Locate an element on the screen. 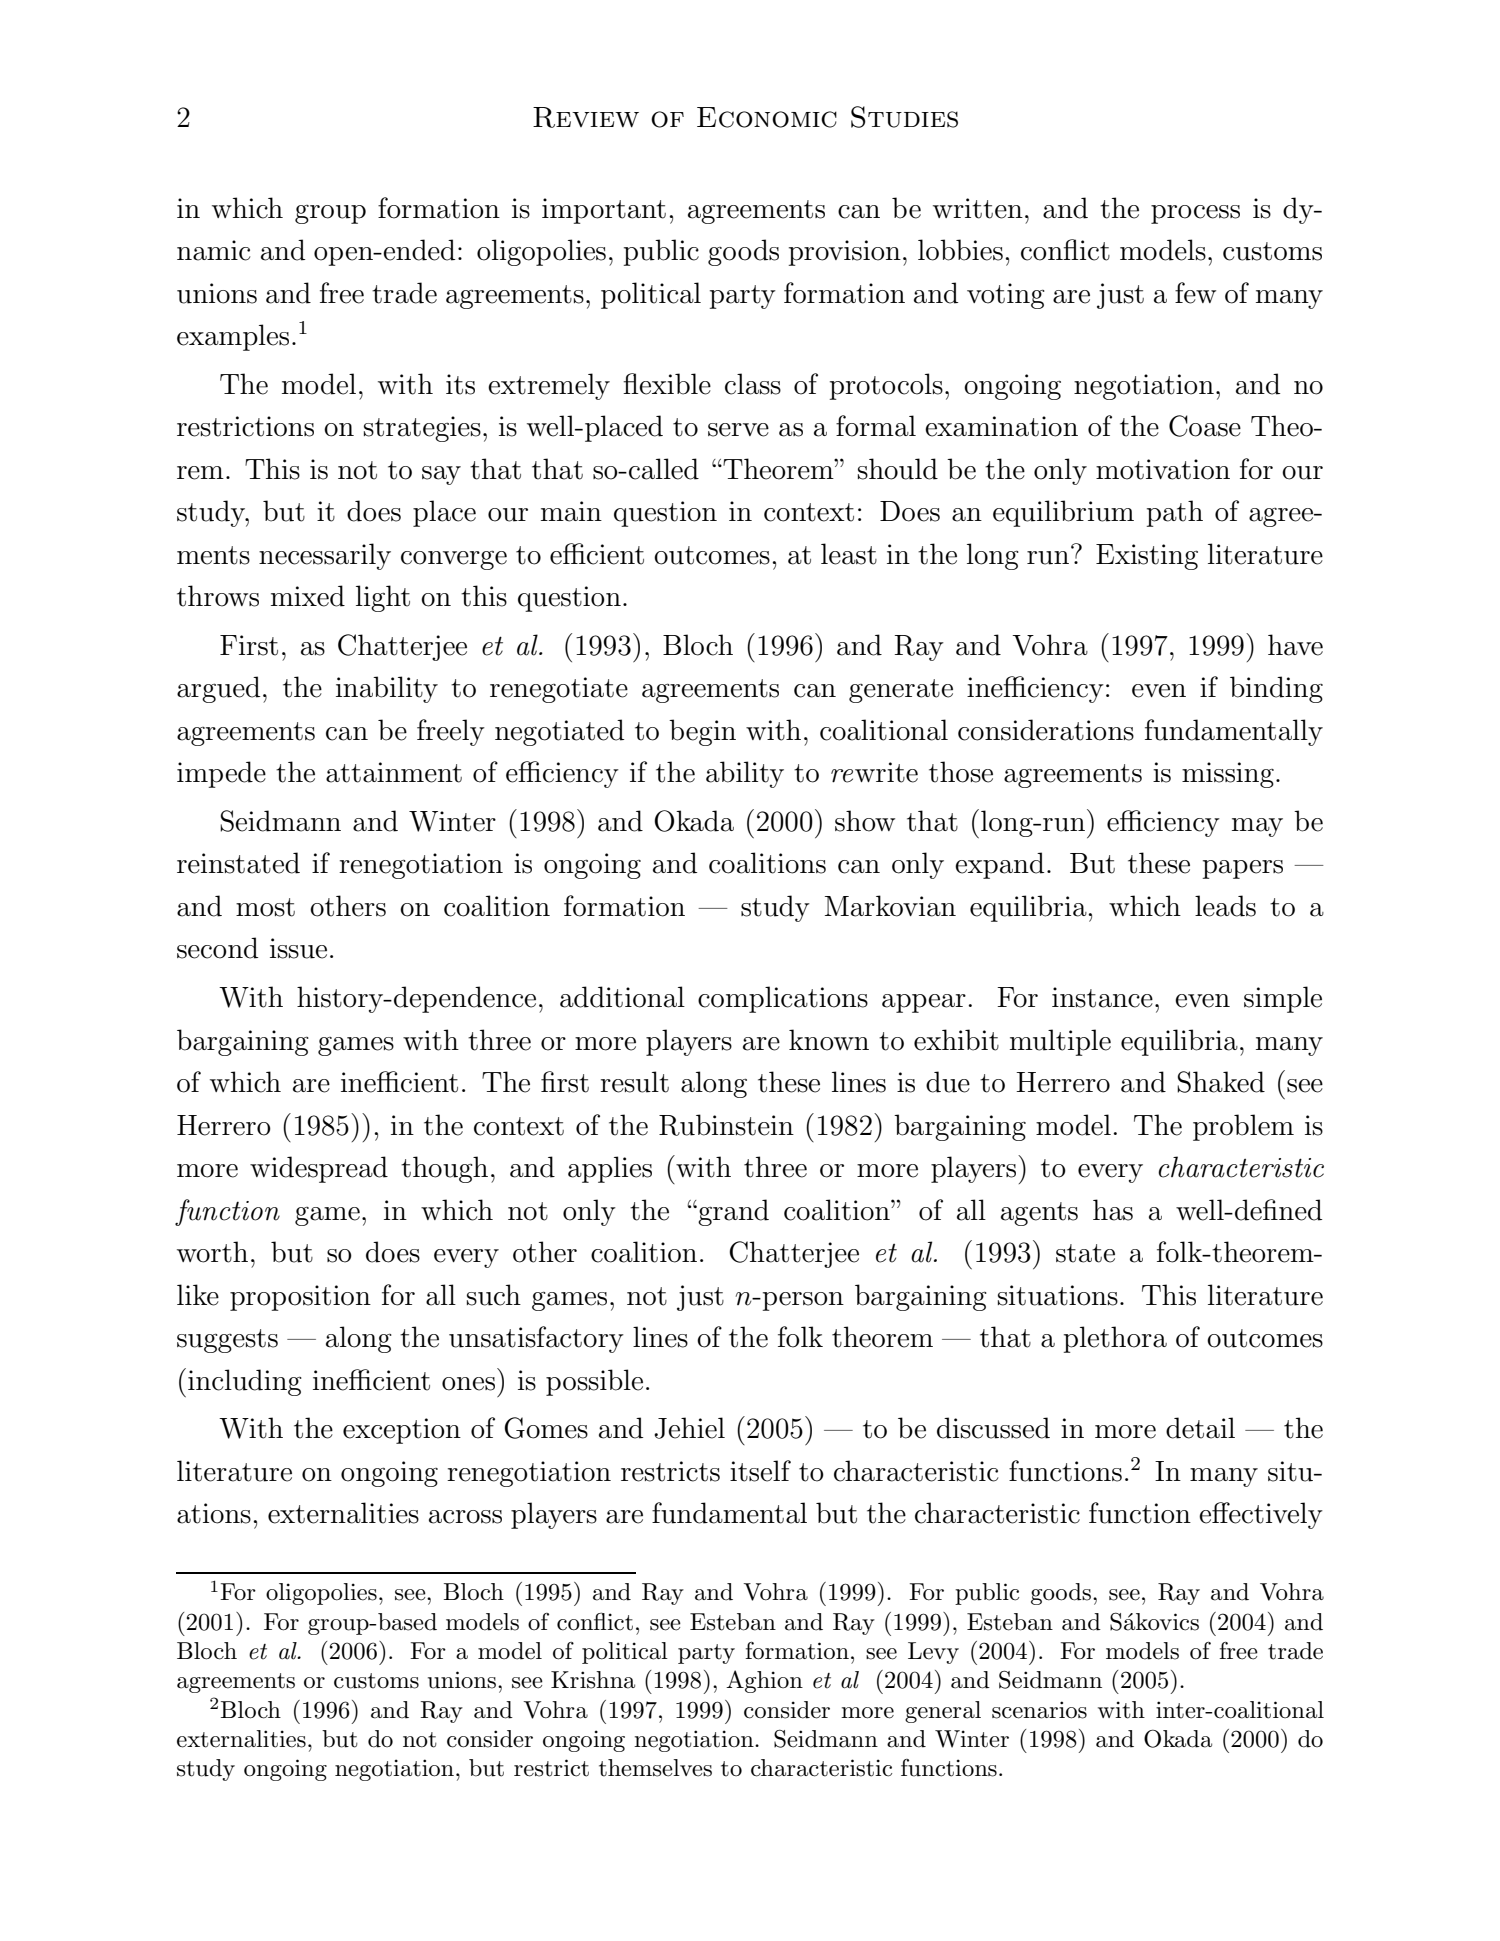 Image resolution: width=1500 pixels, height=1941 pixels. motivation is located at coordinates (1163, 469).
